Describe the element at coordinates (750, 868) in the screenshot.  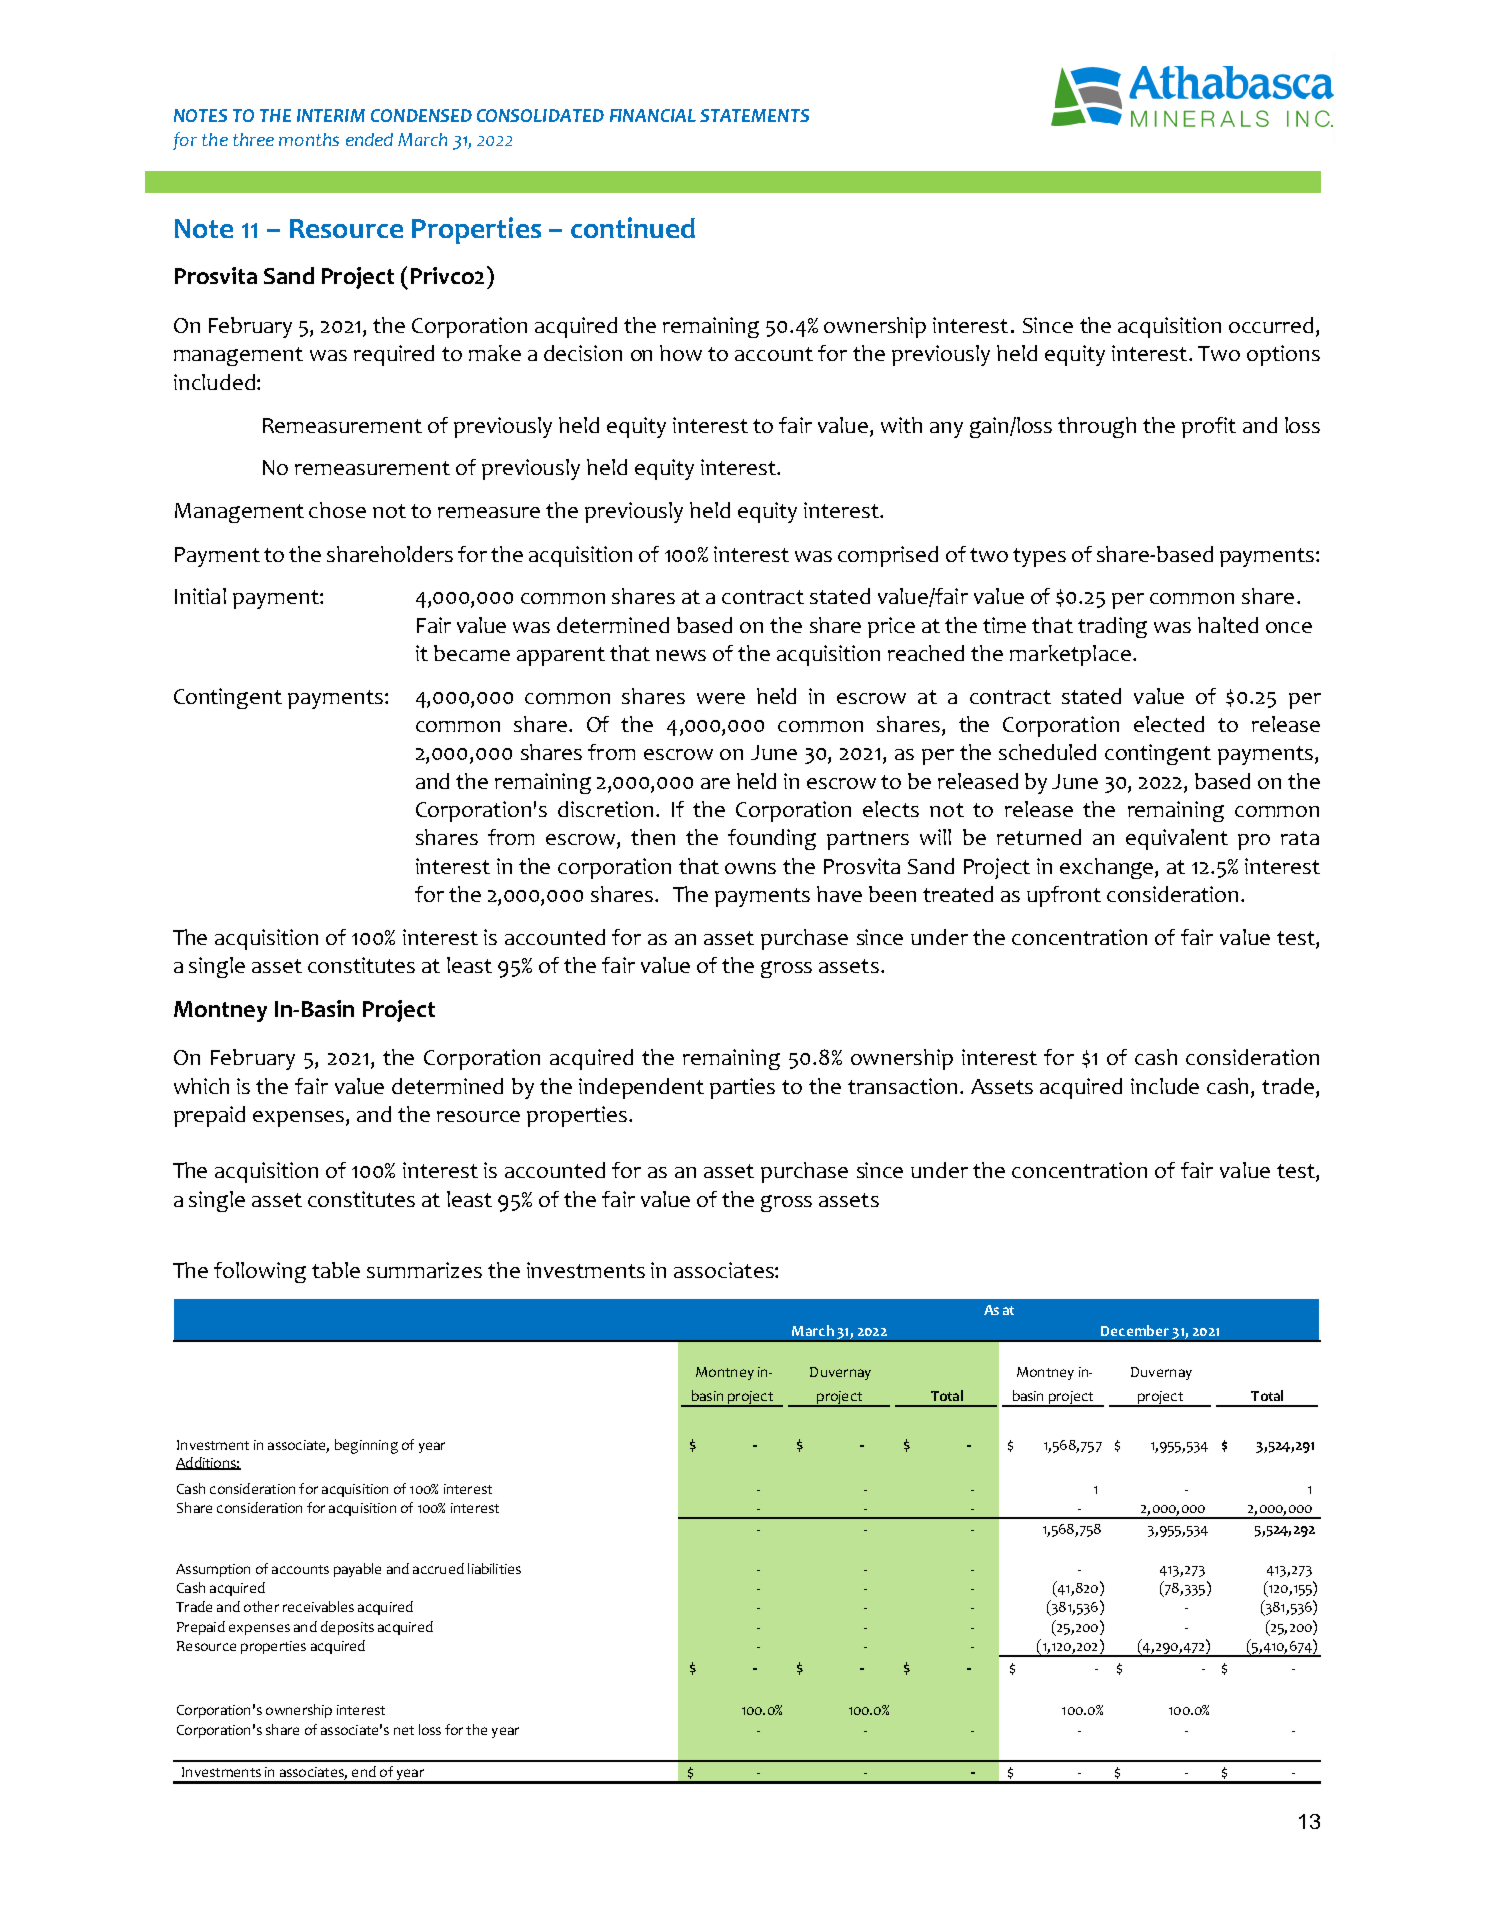
I see `owns` at that location.
